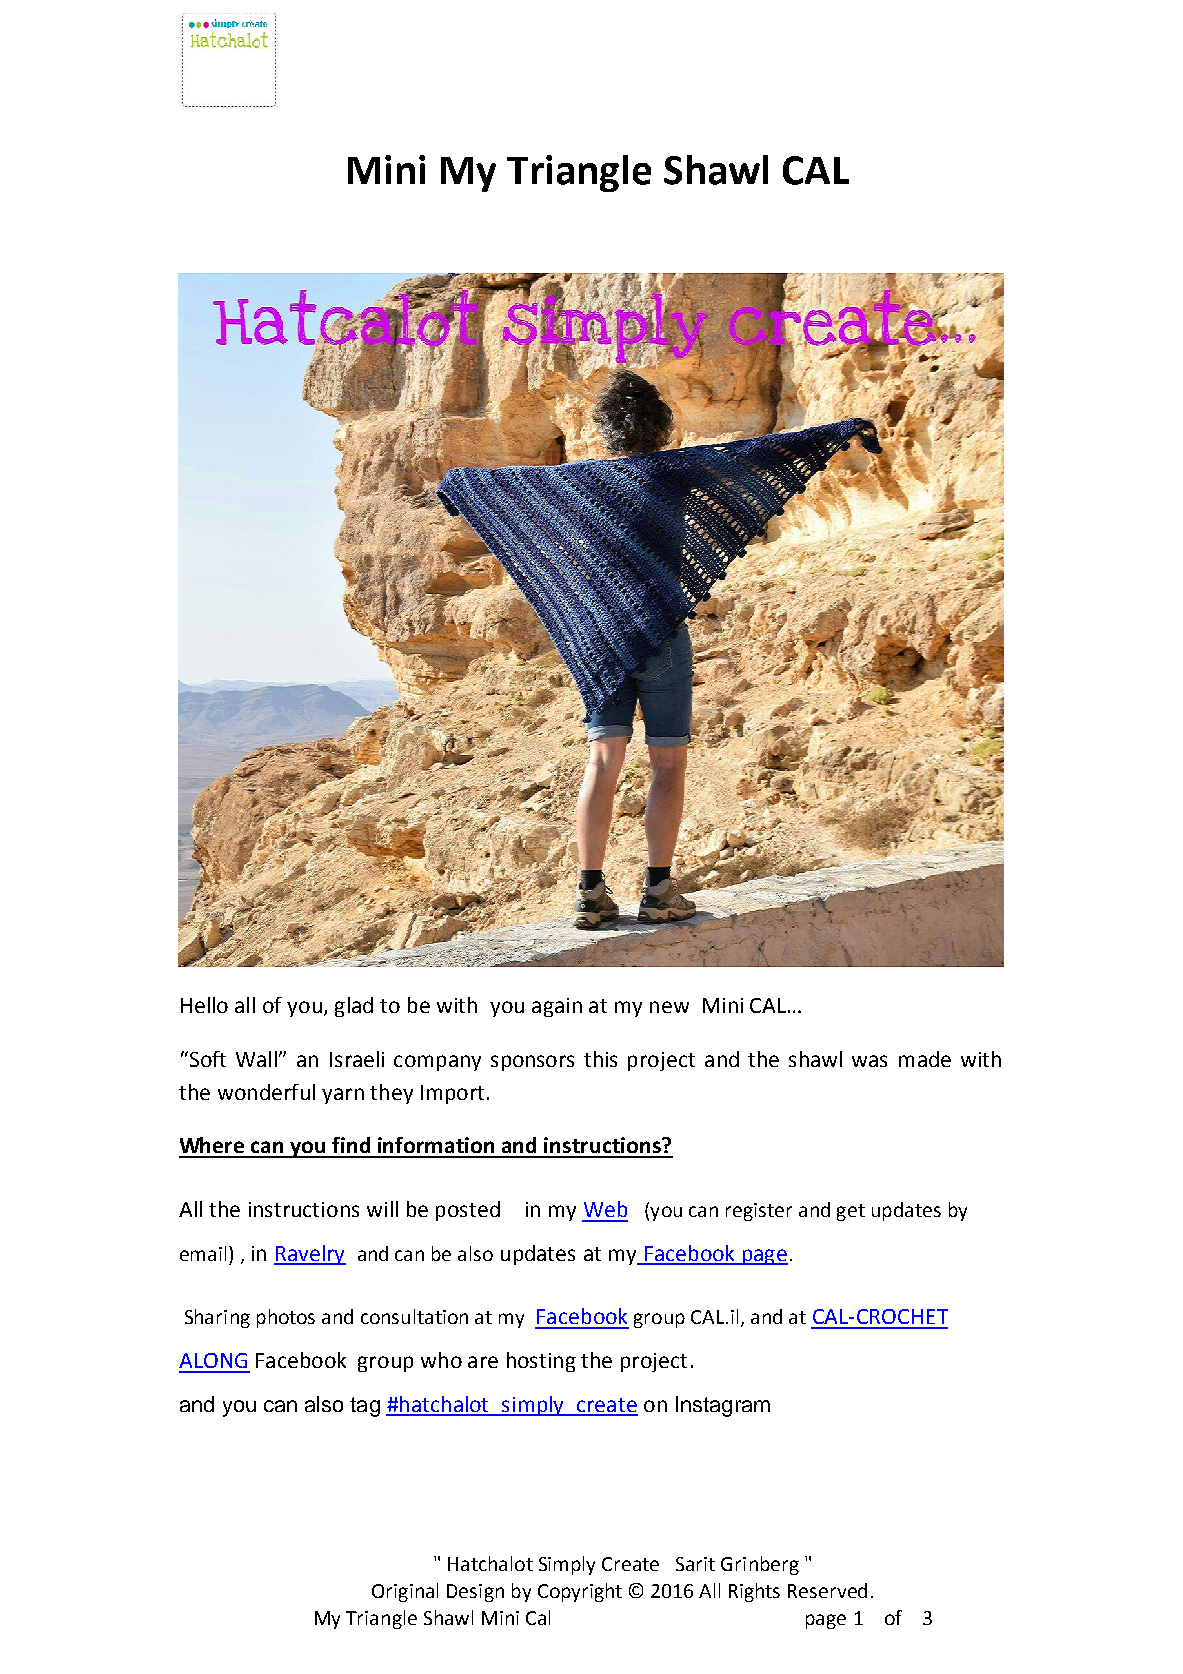 The width and height of the document is (1183, 1674). Describe the element at coordinates (405, 1592) in the document. I see `Original` at that location.
